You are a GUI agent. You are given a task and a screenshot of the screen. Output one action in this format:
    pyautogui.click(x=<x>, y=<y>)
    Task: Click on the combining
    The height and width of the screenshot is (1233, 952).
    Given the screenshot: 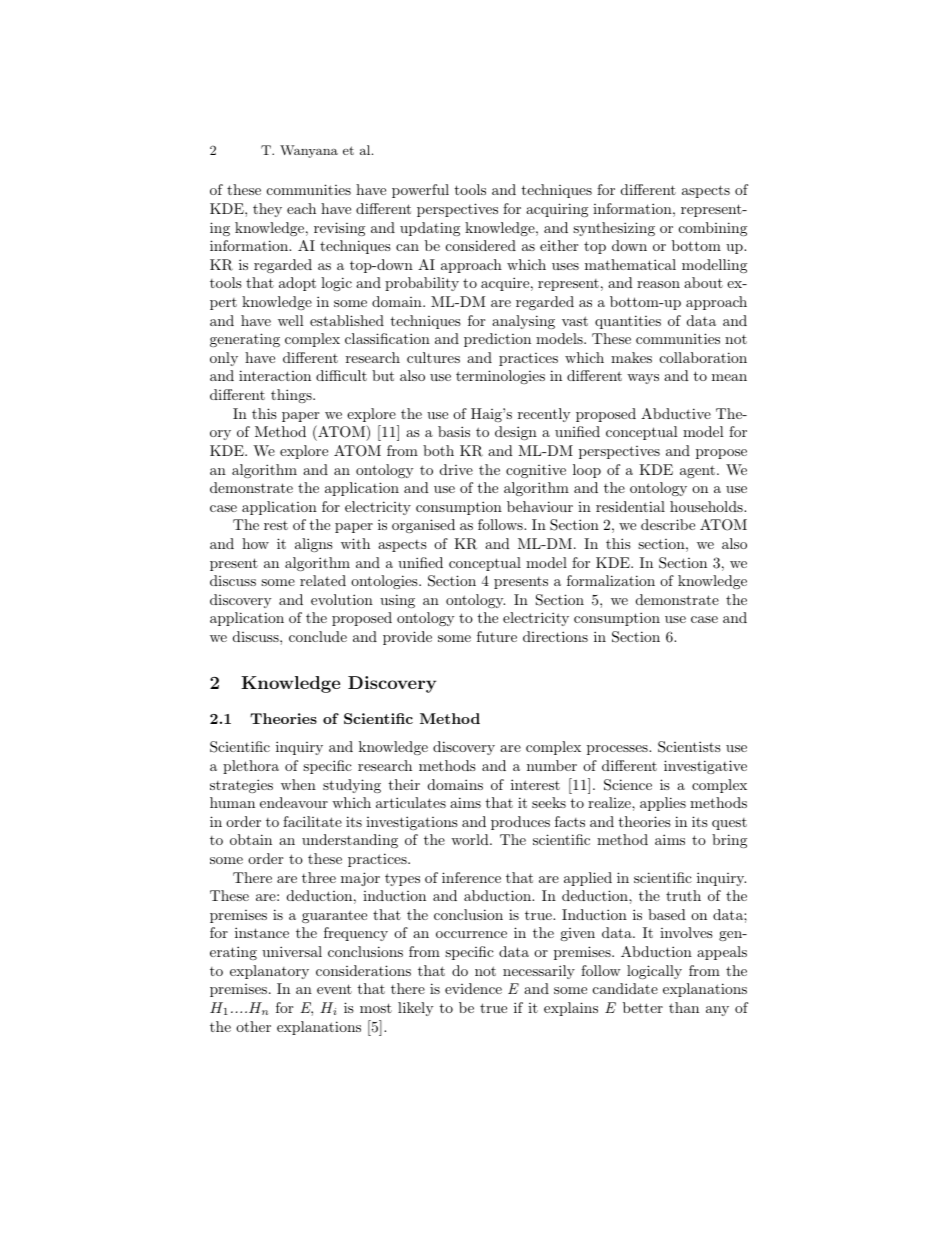 What is the action you would take?
    pyautogui.click(x=713, y=229)
